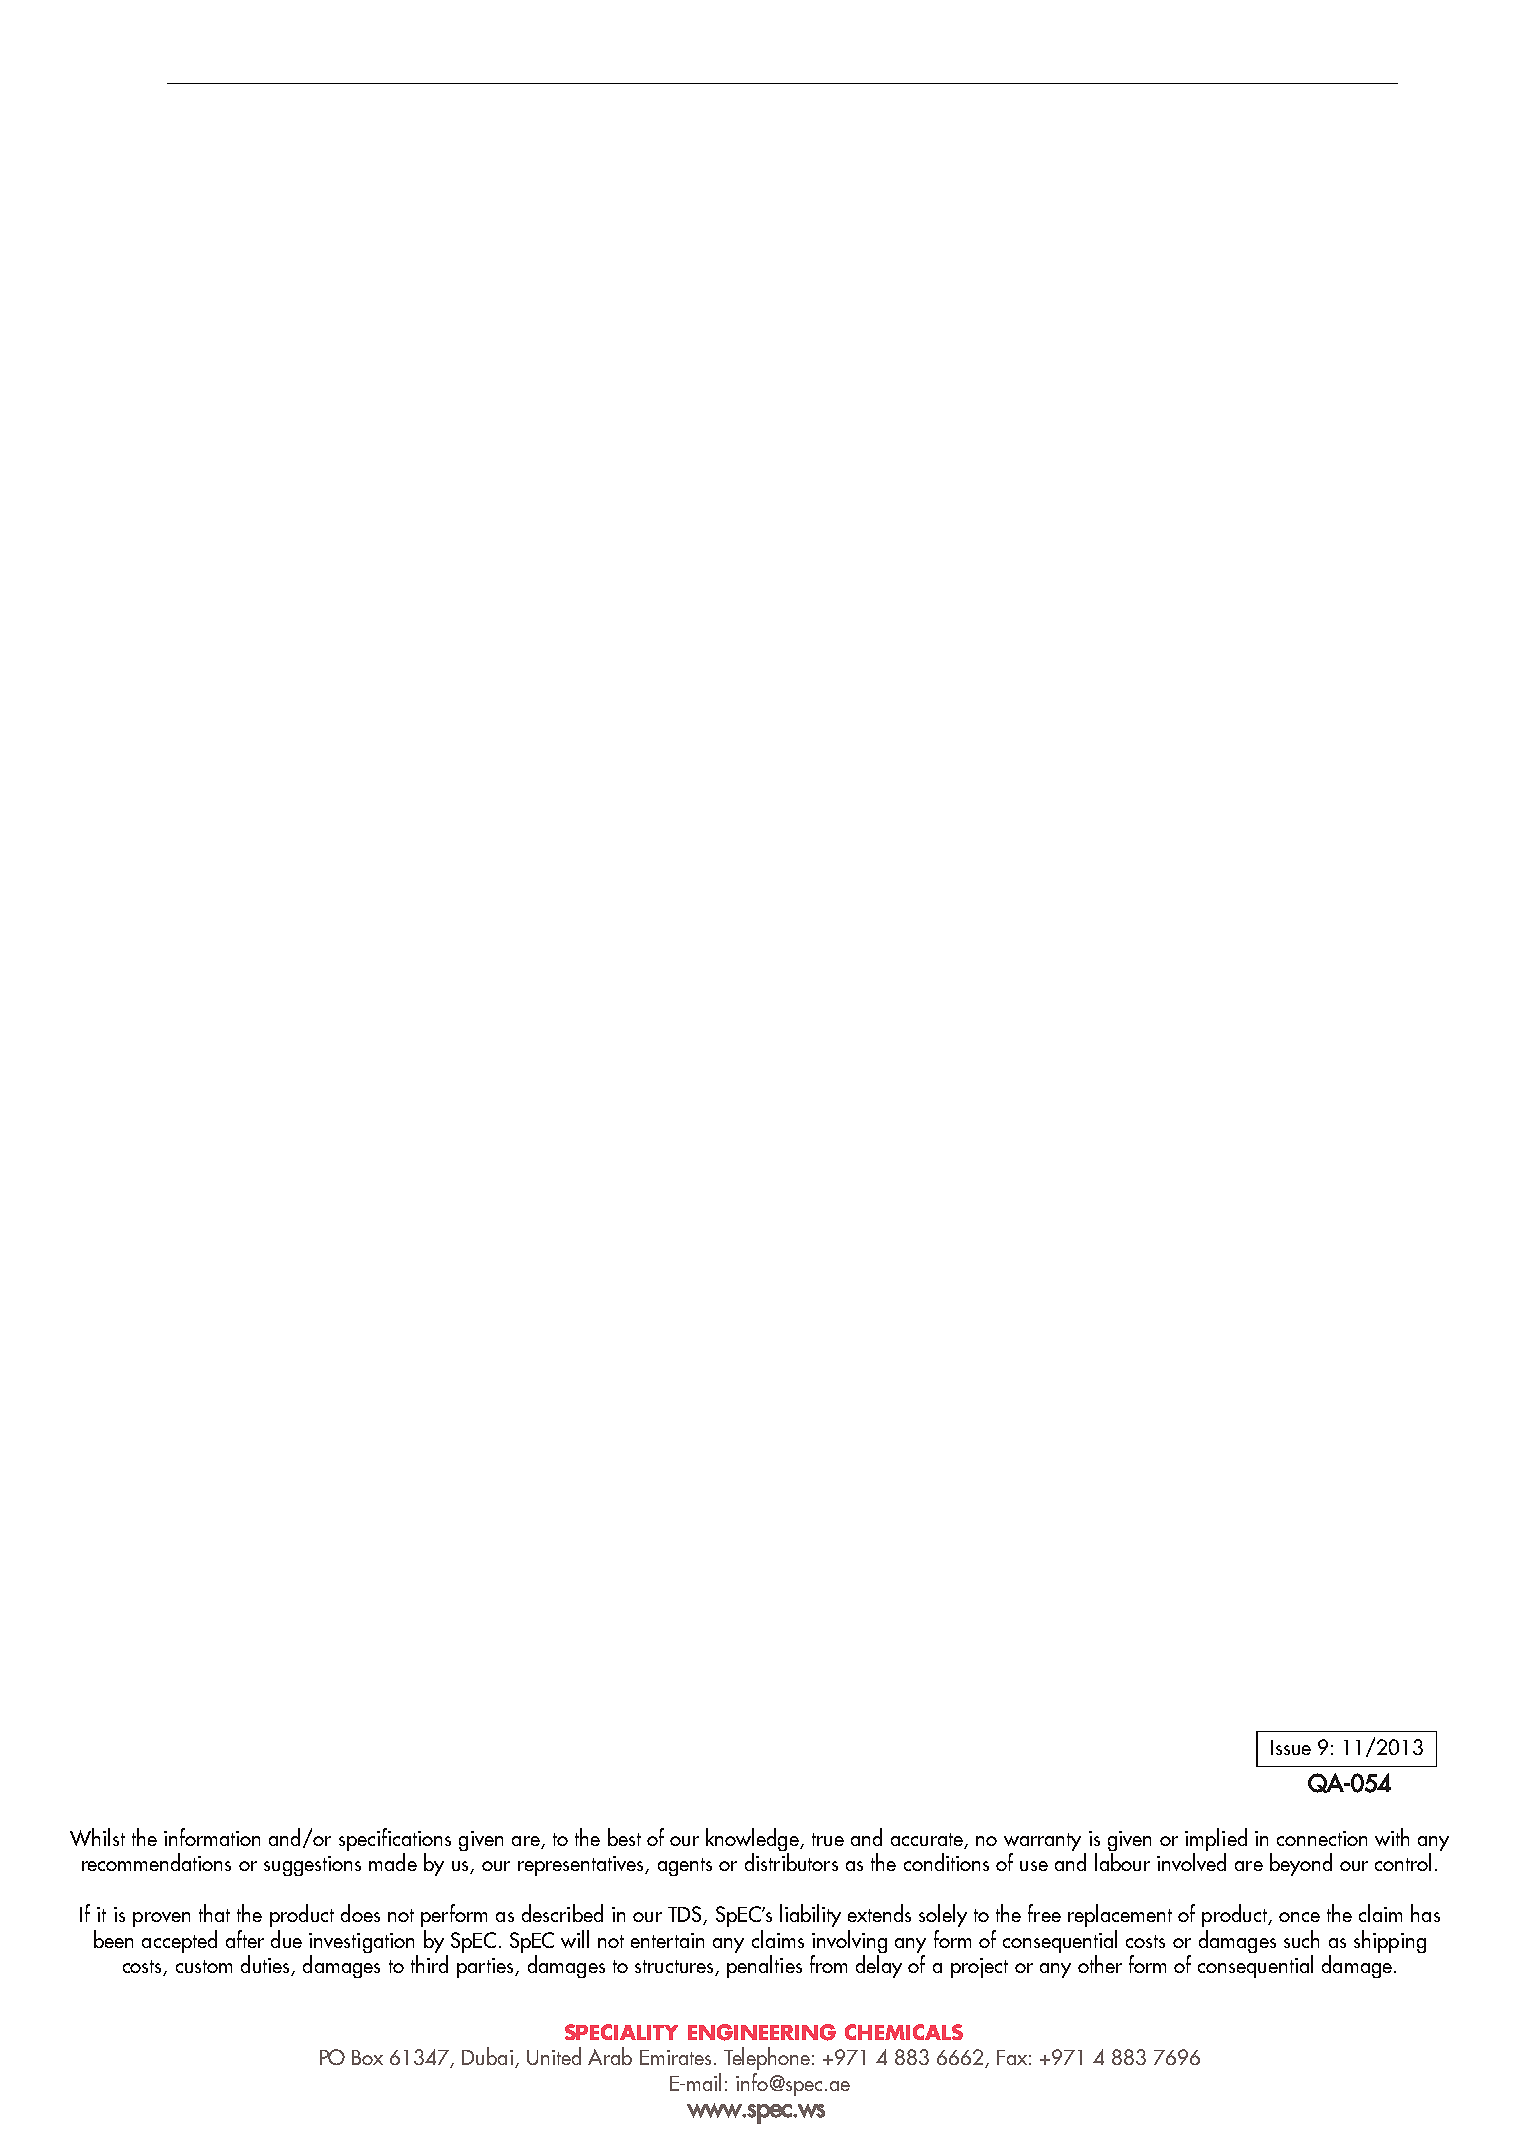 Image resolution: width=1521 pixels, height=2151 pixels. Describe the element at coordinates (367, 2057) in the document. I see `Box` at that location.
